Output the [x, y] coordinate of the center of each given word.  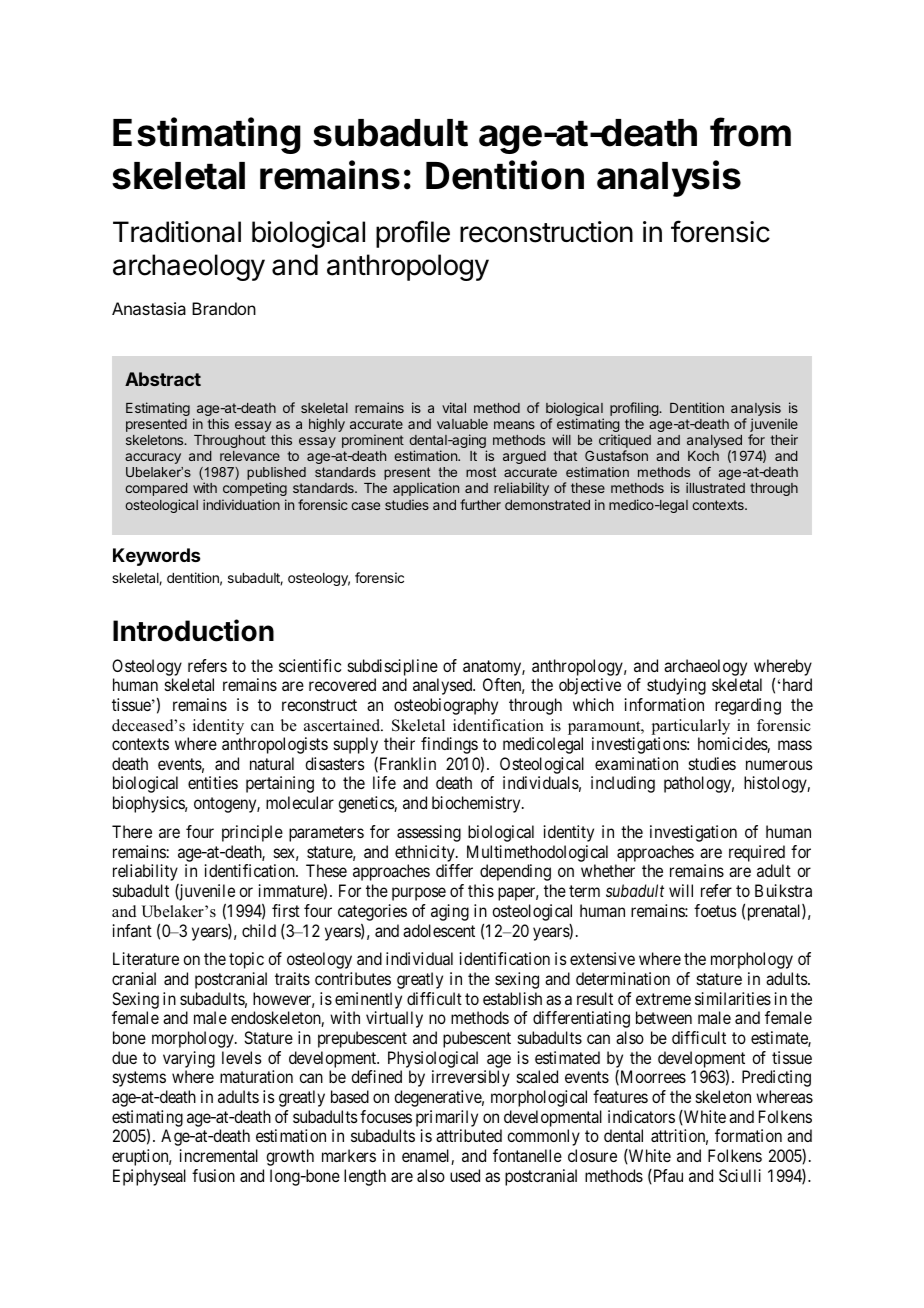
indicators [641, 1116]
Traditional [177, 232]
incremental [219, 1155]
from [750, 132]
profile [413, 234]
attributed [469, 1135]
